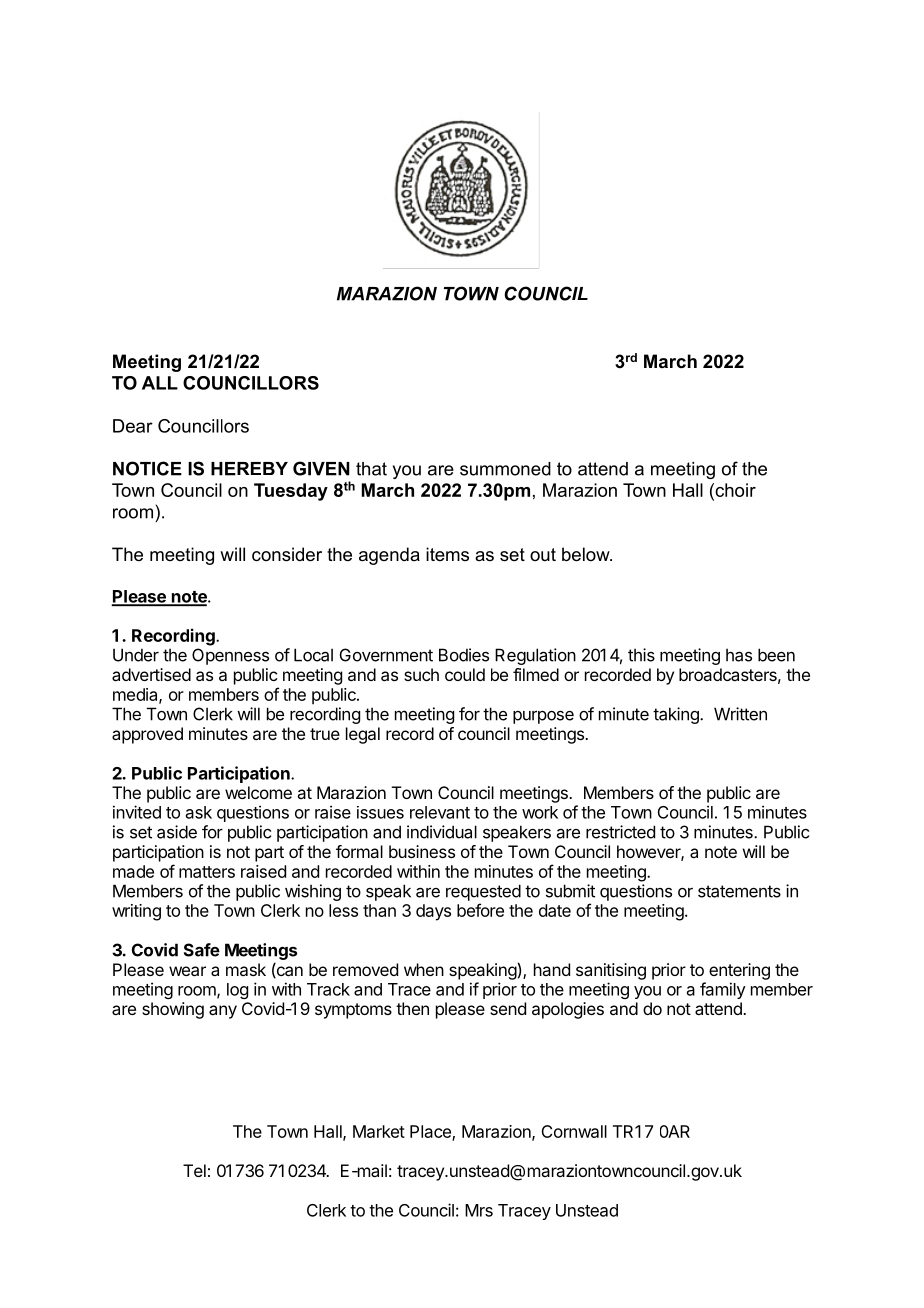  I want to click on HEREBY, so click(249, 469).
